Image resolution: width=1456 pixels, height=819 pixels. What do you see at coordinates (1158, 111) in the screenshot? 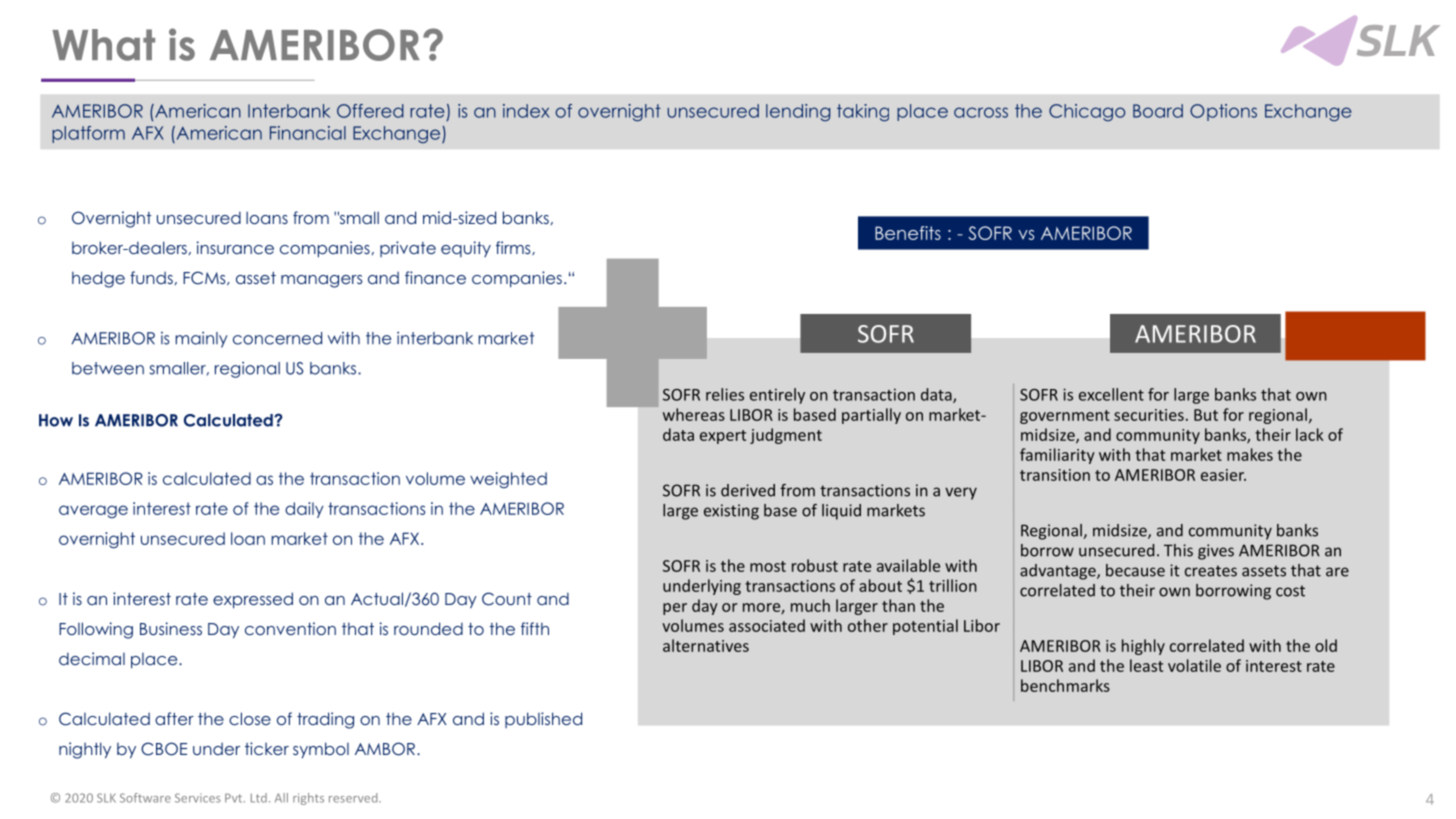
I see `Board` at bounding box center [1158, 111].
